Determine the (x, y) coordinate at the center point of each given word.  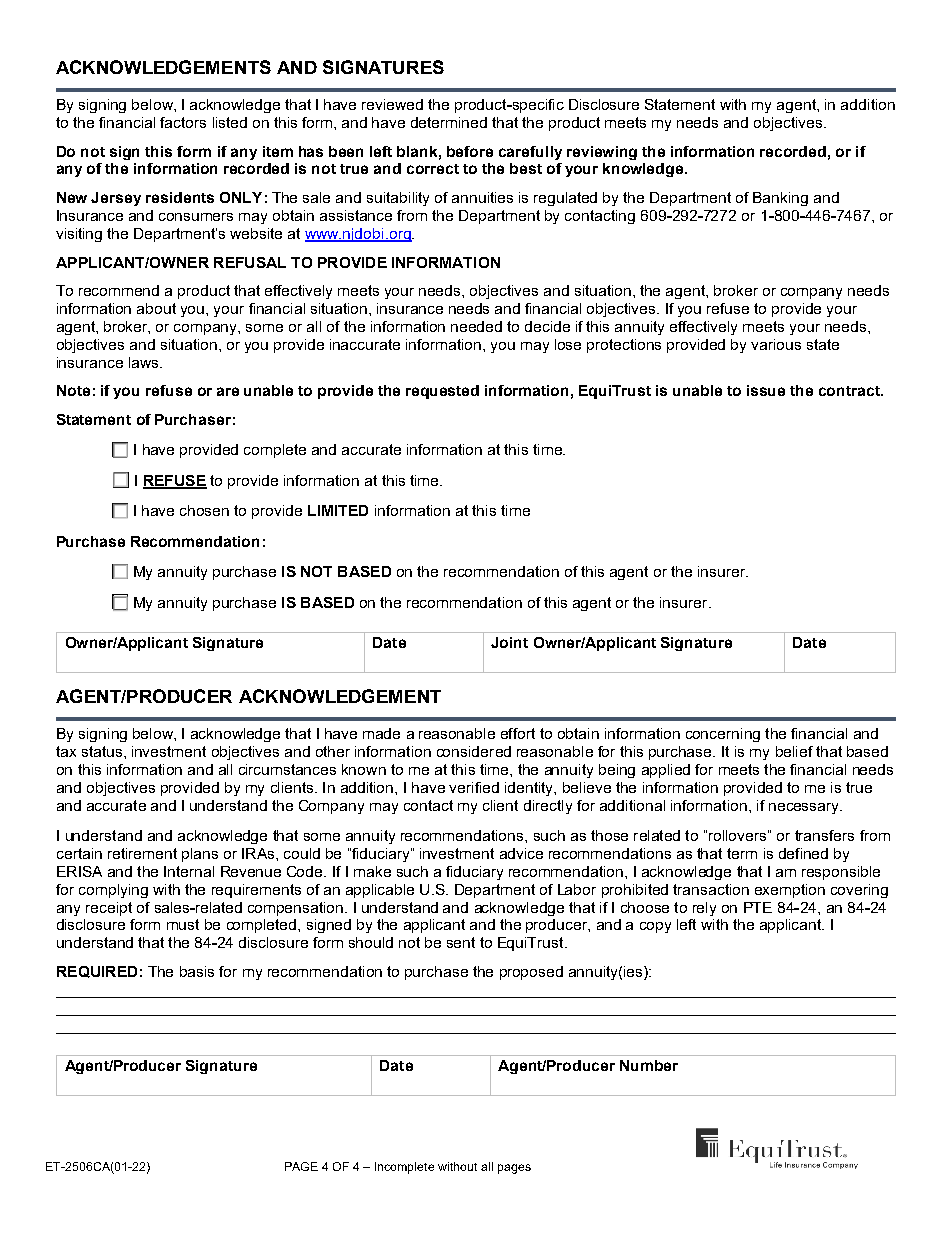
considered (474, 751)
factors (183, 122)
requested (442, 392)
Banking (780, 199)
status (102, 751)
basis (197, 971)
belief (794, 751)
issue (766, 390)
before (470, 151)
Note (73, 390)
